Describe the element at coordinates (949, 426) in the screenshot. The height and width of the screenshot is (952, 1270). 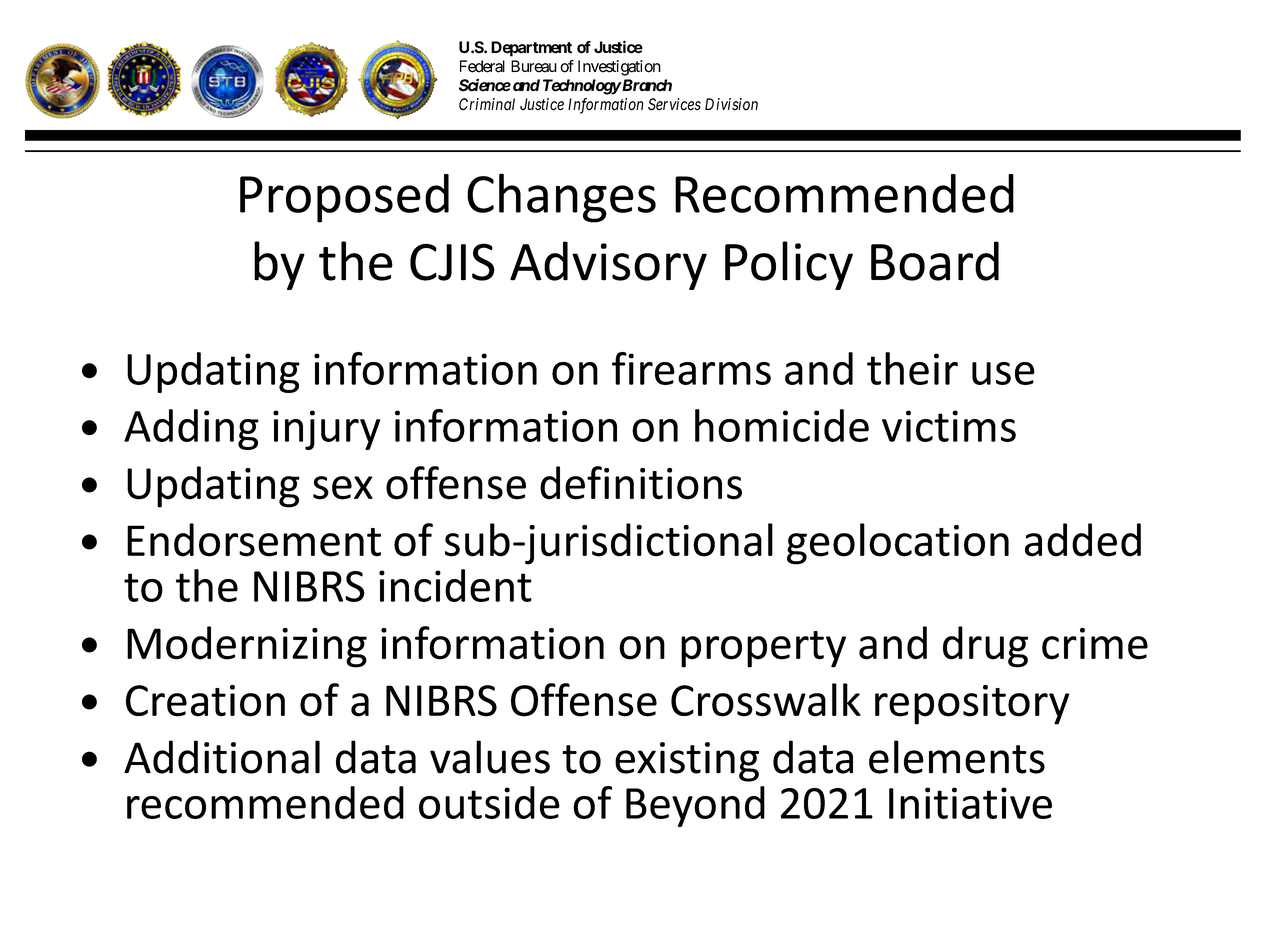
I see `victims` at that location.
